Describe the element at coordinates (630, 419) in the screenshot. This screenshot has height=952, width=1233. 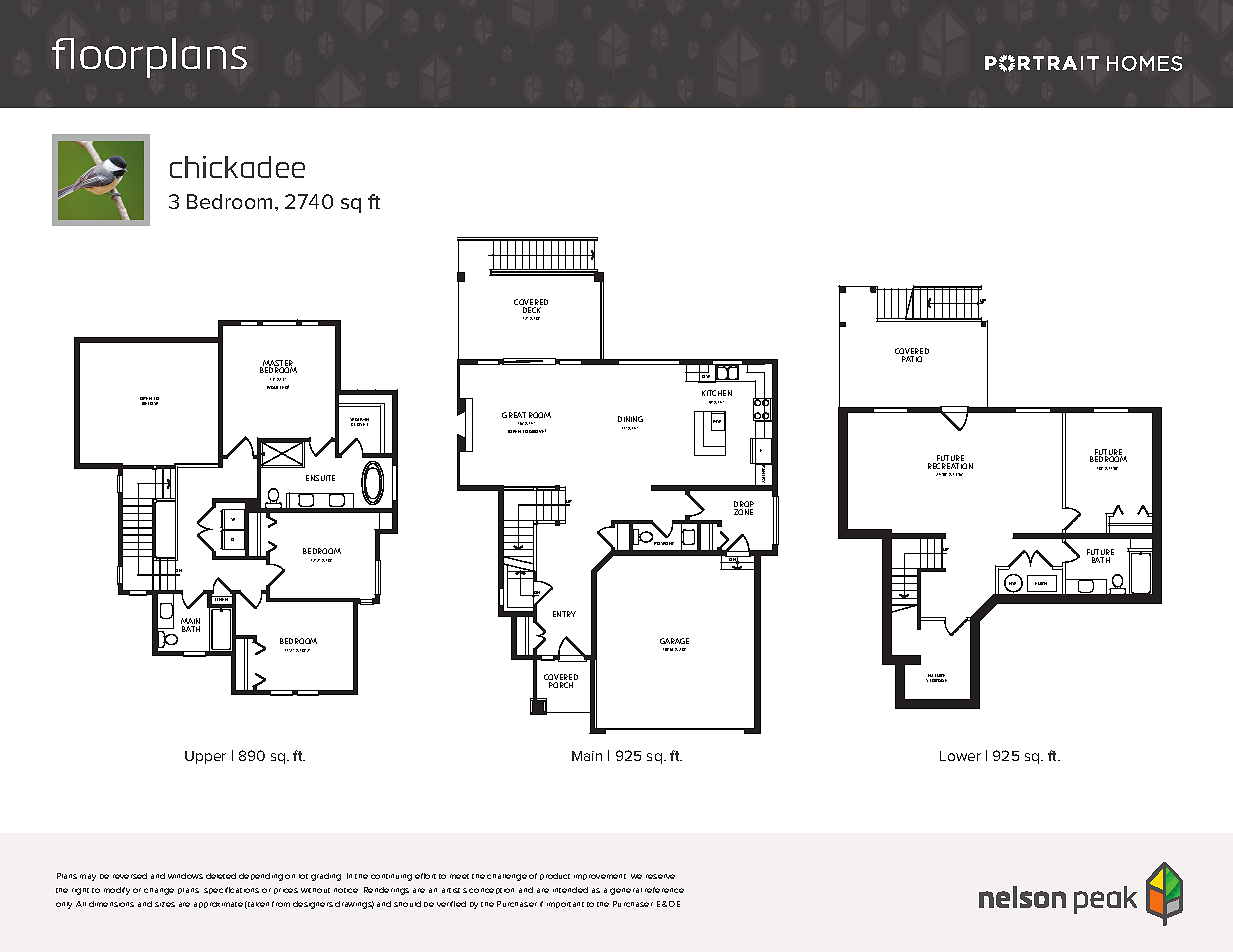
I see `DINING` at that location.
